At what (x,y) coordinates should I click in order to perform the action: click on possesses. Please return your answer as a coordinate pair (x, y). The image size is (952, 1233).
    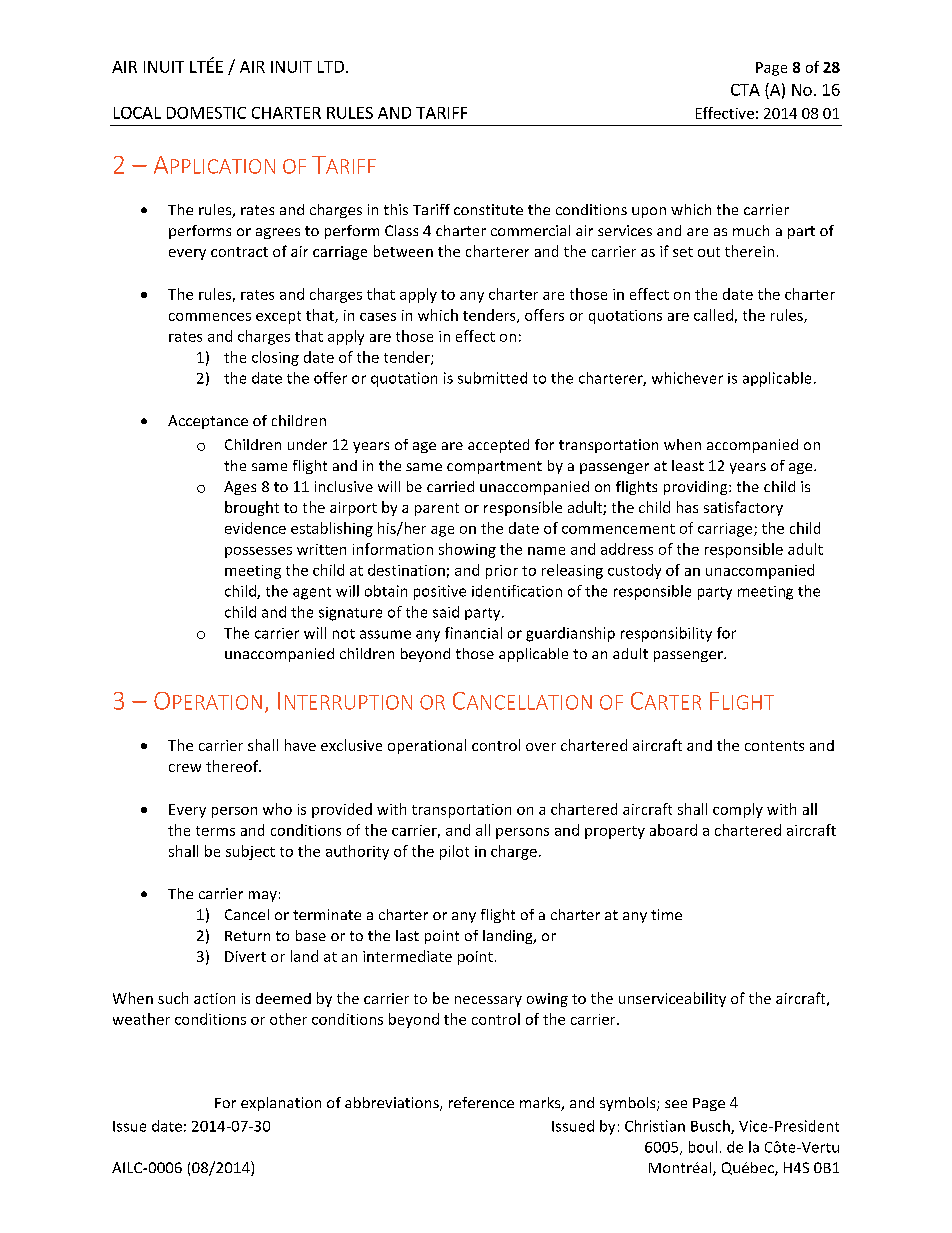
    Looking at the image, I should click on (258, 552).
